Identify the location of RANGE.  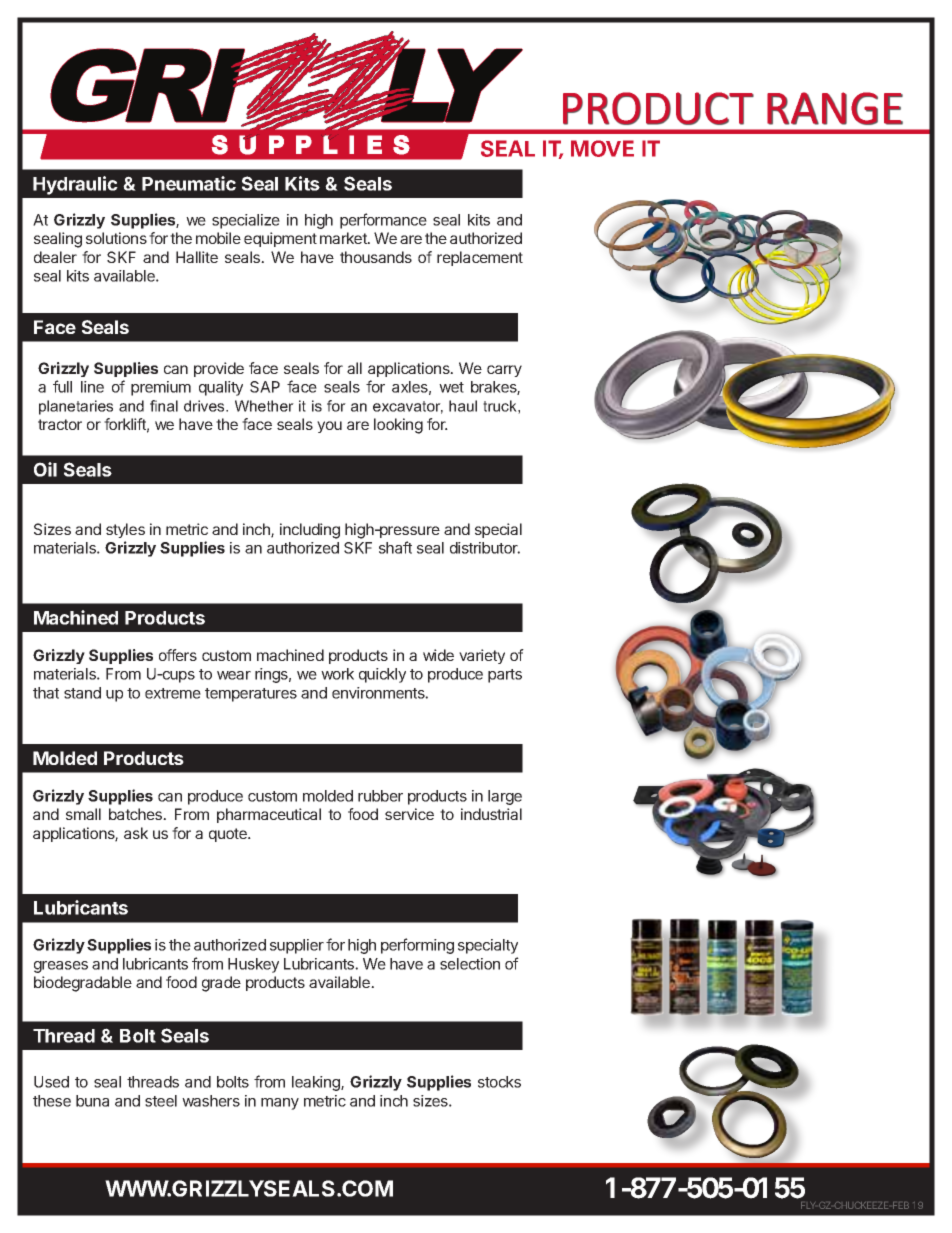
(835, 108).
